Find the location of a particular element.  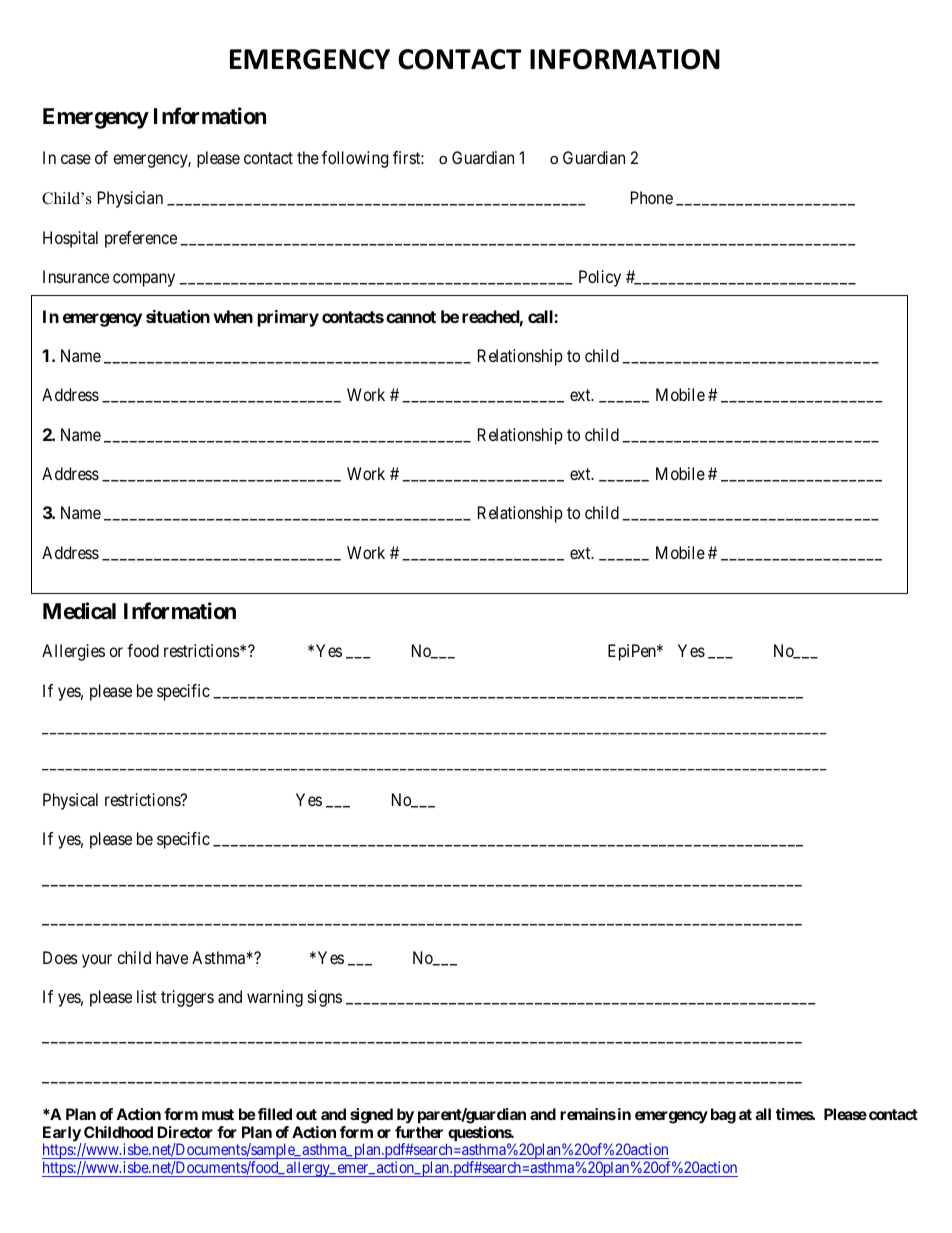

situation is located at coordinates (178, 316).
